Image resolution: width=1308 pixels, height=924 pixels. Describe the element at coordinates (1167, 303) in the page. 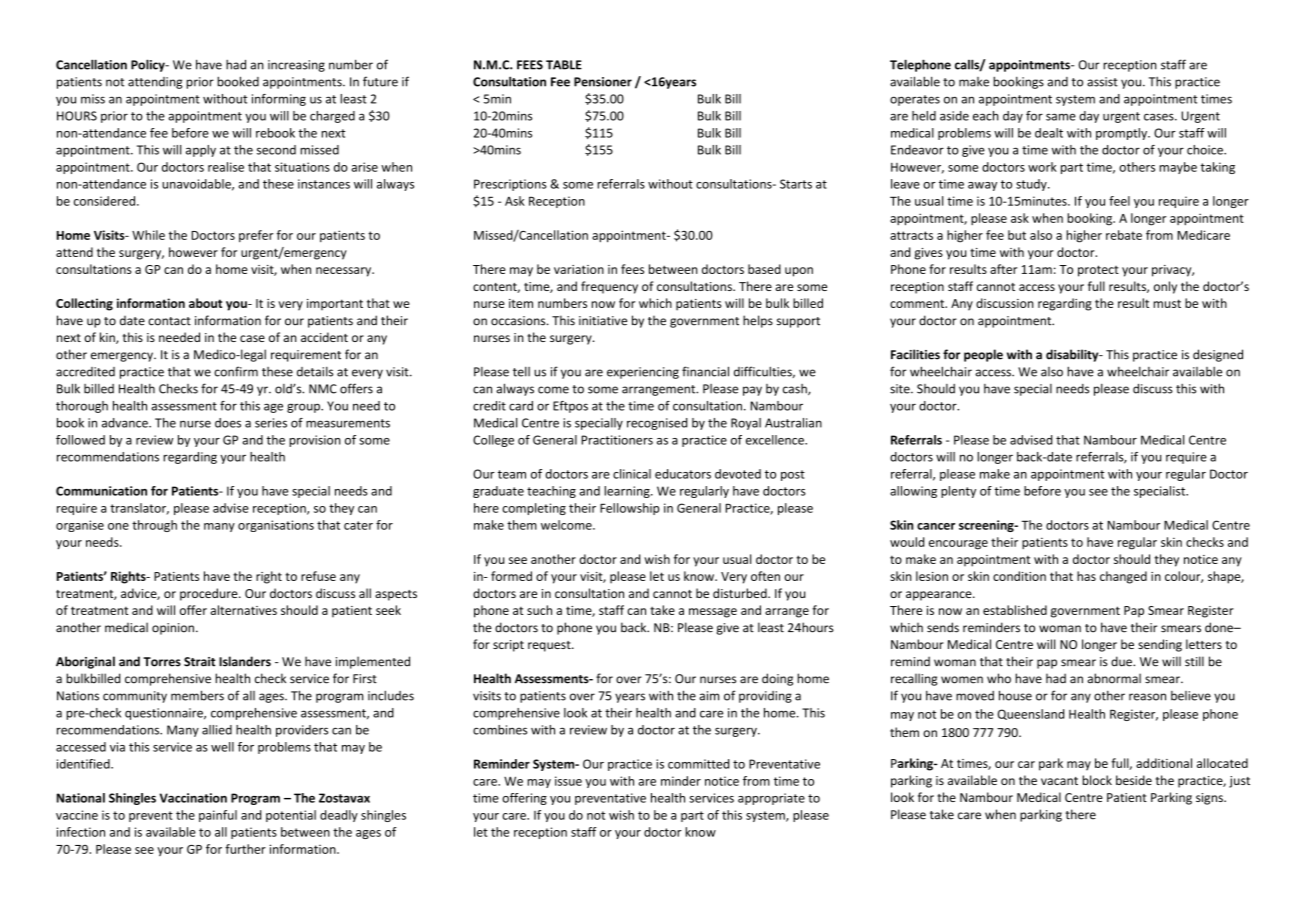

I see `must` at that location.
